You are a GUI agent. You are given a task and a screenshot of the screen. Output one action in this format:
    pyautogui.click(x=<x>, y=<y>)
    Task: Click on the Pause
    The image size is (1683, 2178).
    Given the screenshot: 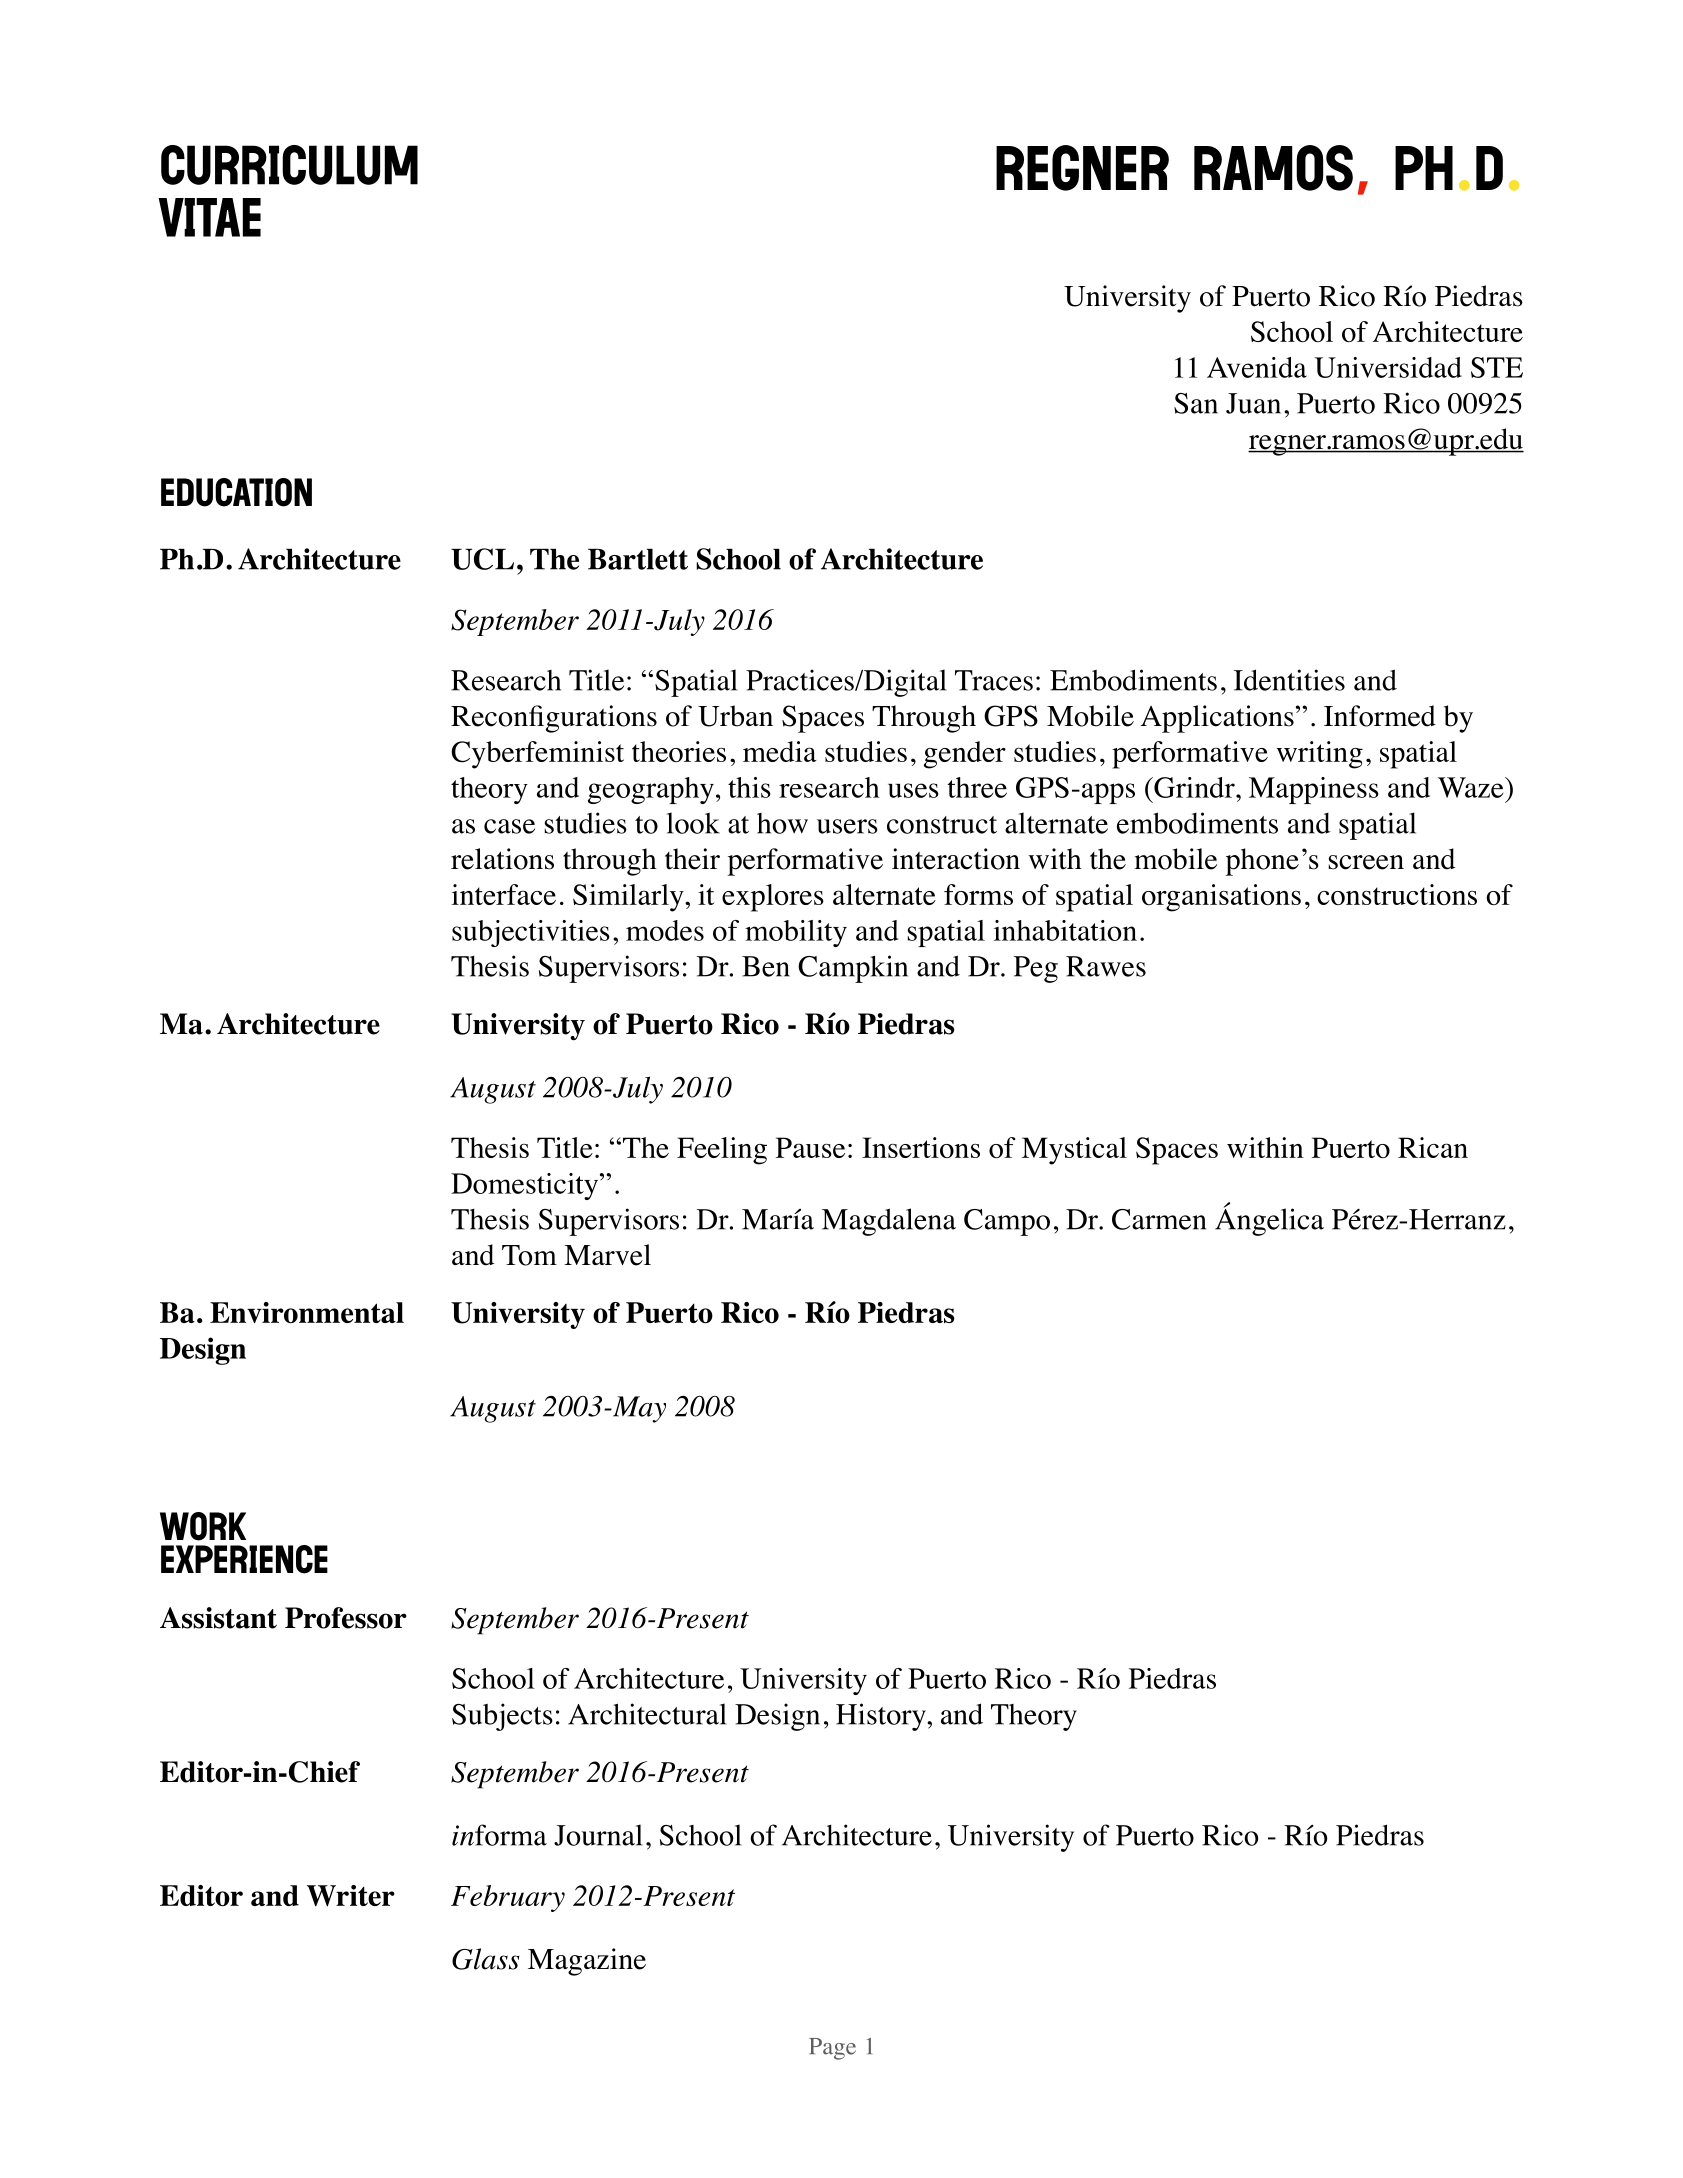 What is the action you would take?
    pyautogui.click(x=810, y=1147)
